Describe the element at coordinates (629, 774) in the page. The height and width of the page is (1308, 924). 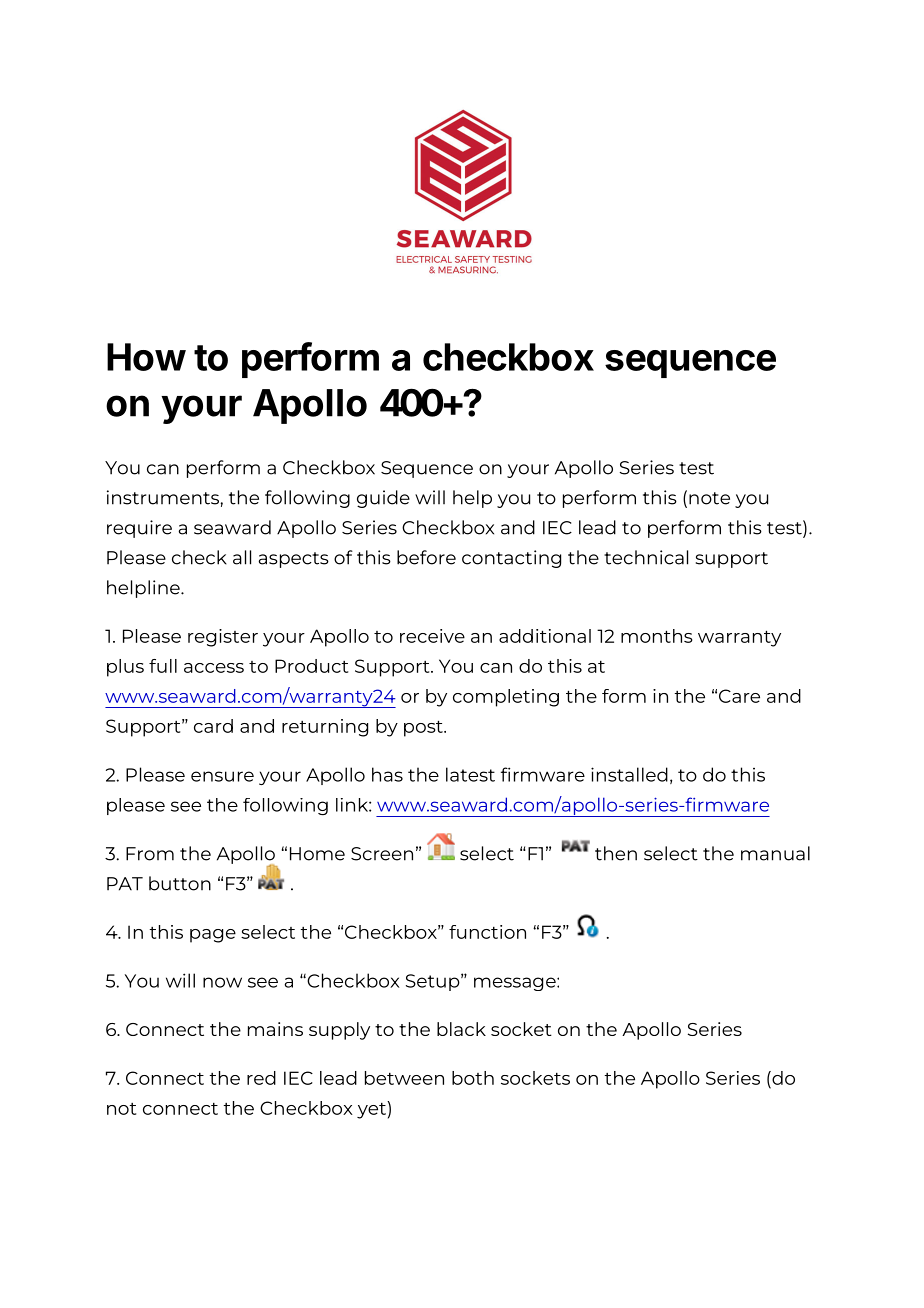
I see `installed` at that location.
